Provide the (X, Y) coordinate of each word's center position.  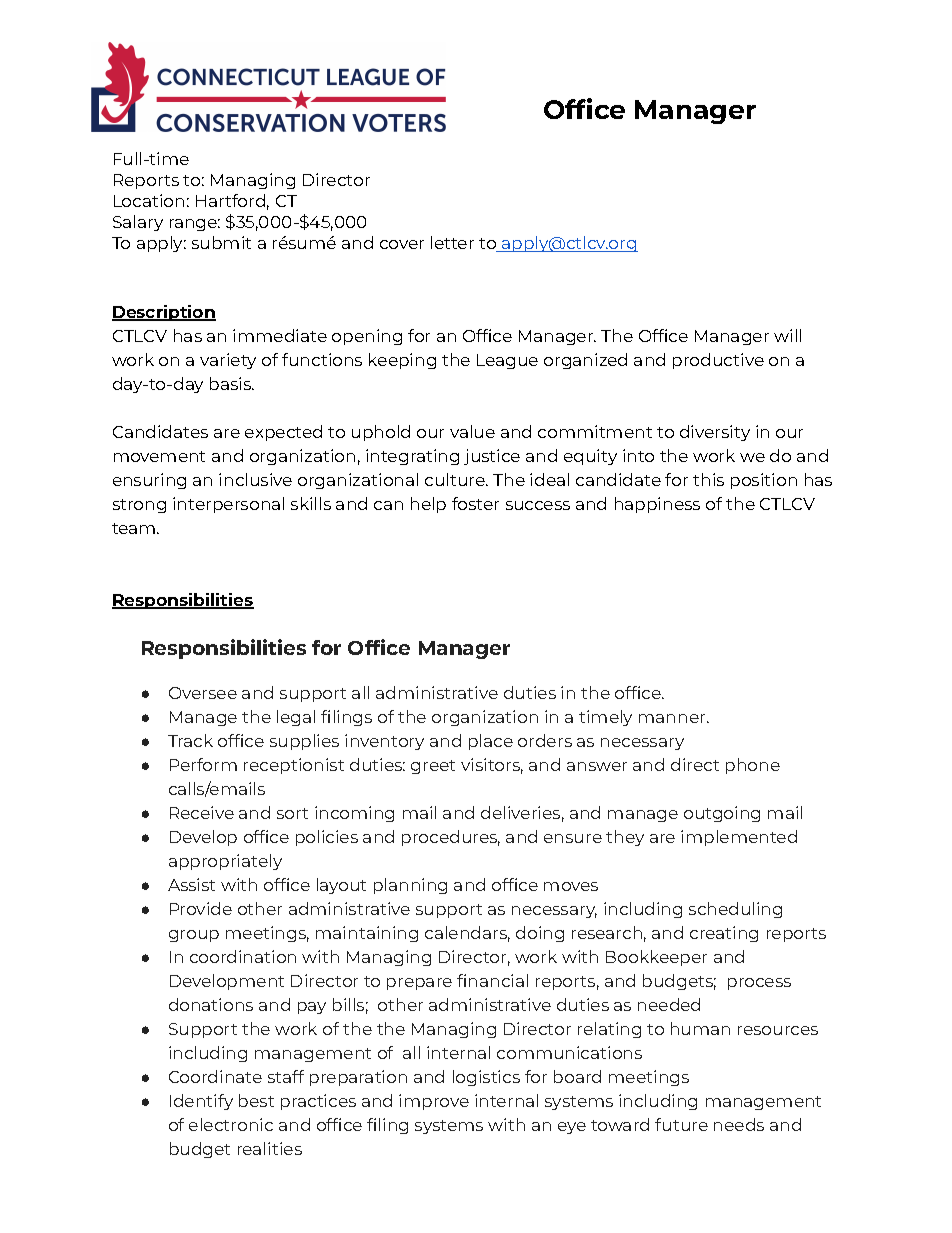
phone (753, 766)
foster (475, 503)
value (472, 431)
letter (452, 242)
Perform (203, 764)
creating (724, 934)
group (194, 936)
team (135, 528)
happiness (657, 505)
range (195, 225)
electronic (231, 1124)
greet (433, 767)
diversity (715, 433)
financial (492, 980)
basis (232, 383)
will (787, 335)
